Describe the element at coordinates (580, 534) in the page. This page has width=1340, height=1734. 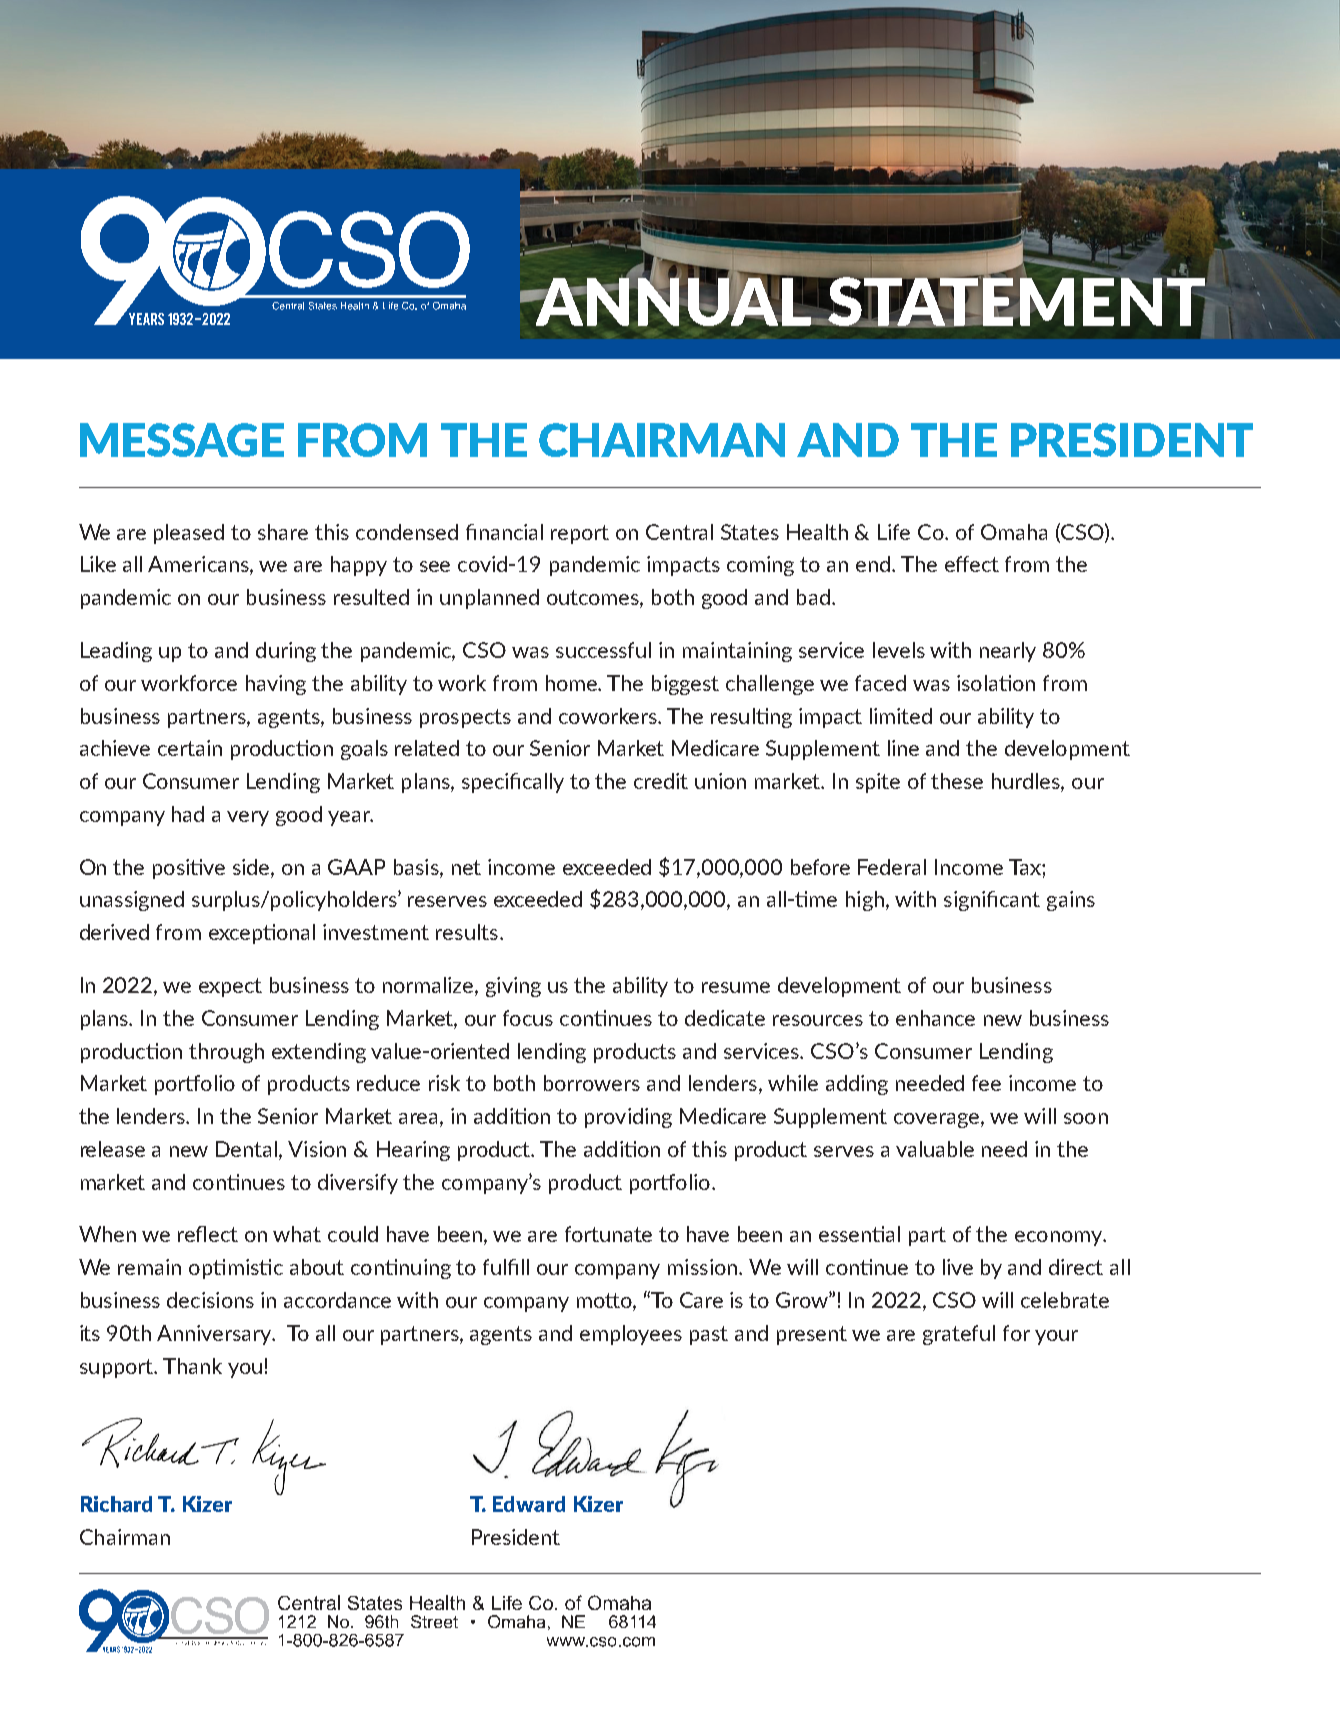
I see `report` at that location.
